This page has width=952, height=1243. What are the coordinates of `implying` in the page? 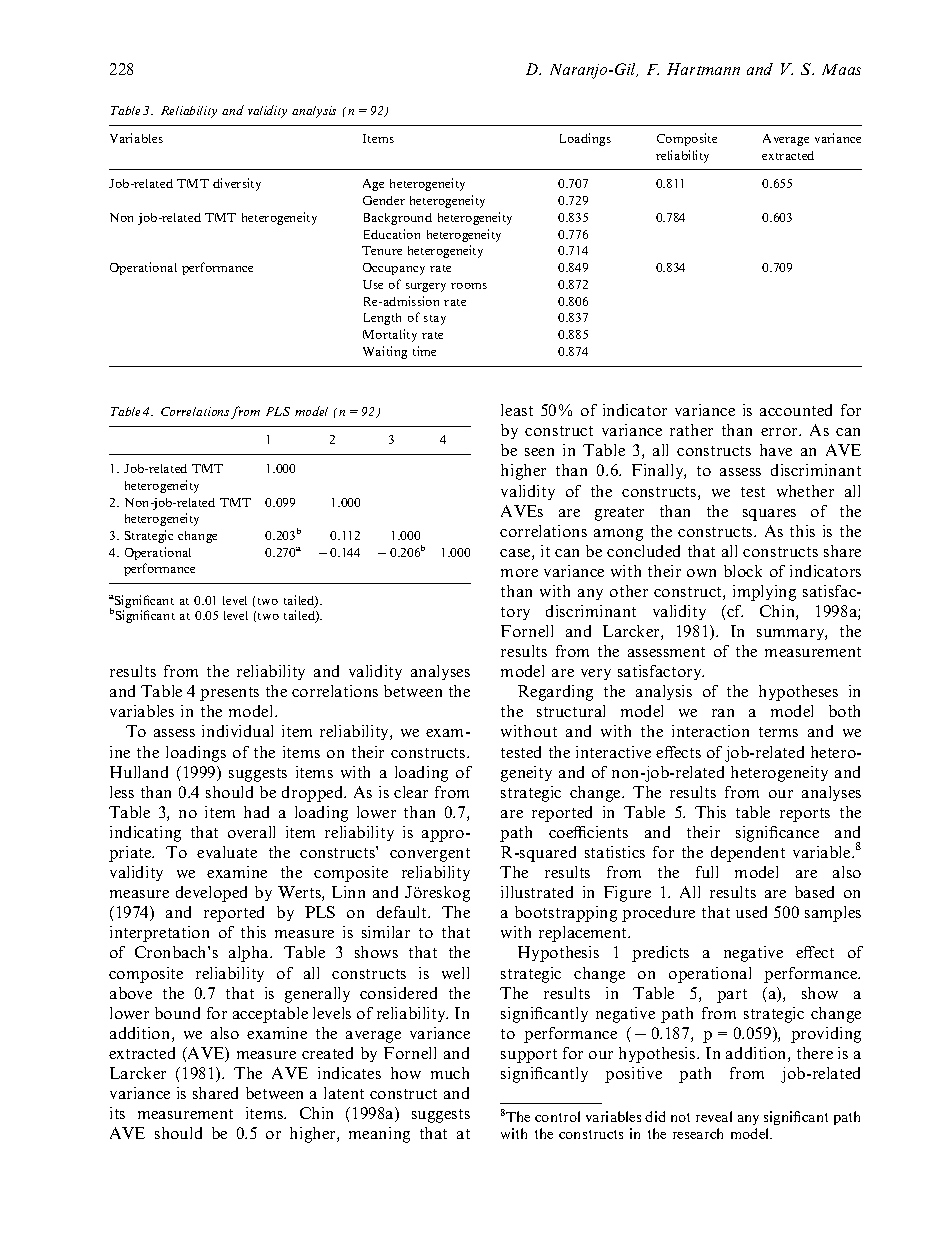 It's located at (764, 593).
